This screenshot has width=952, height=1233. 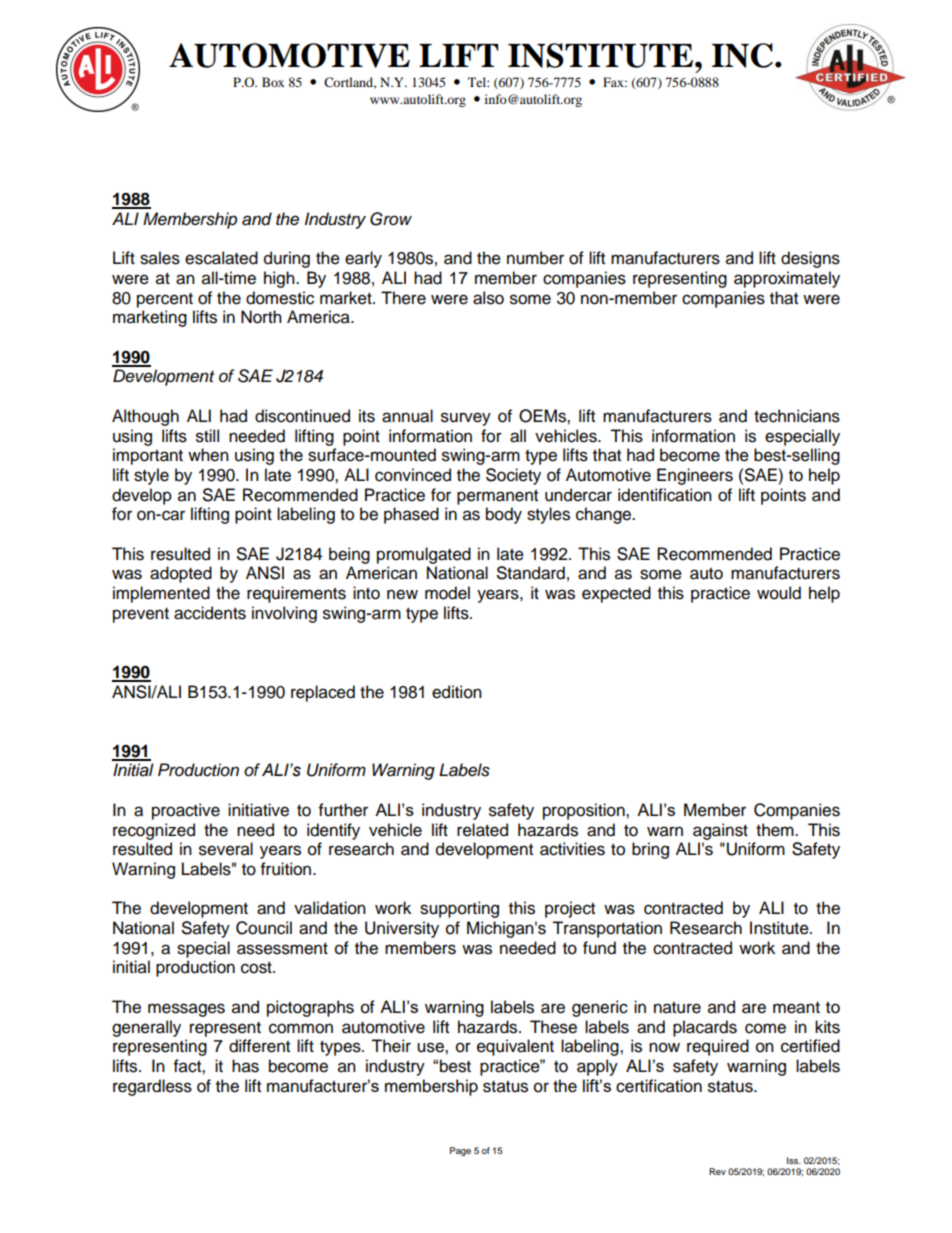 I want to click on designs, so click(x=810, y=259).
